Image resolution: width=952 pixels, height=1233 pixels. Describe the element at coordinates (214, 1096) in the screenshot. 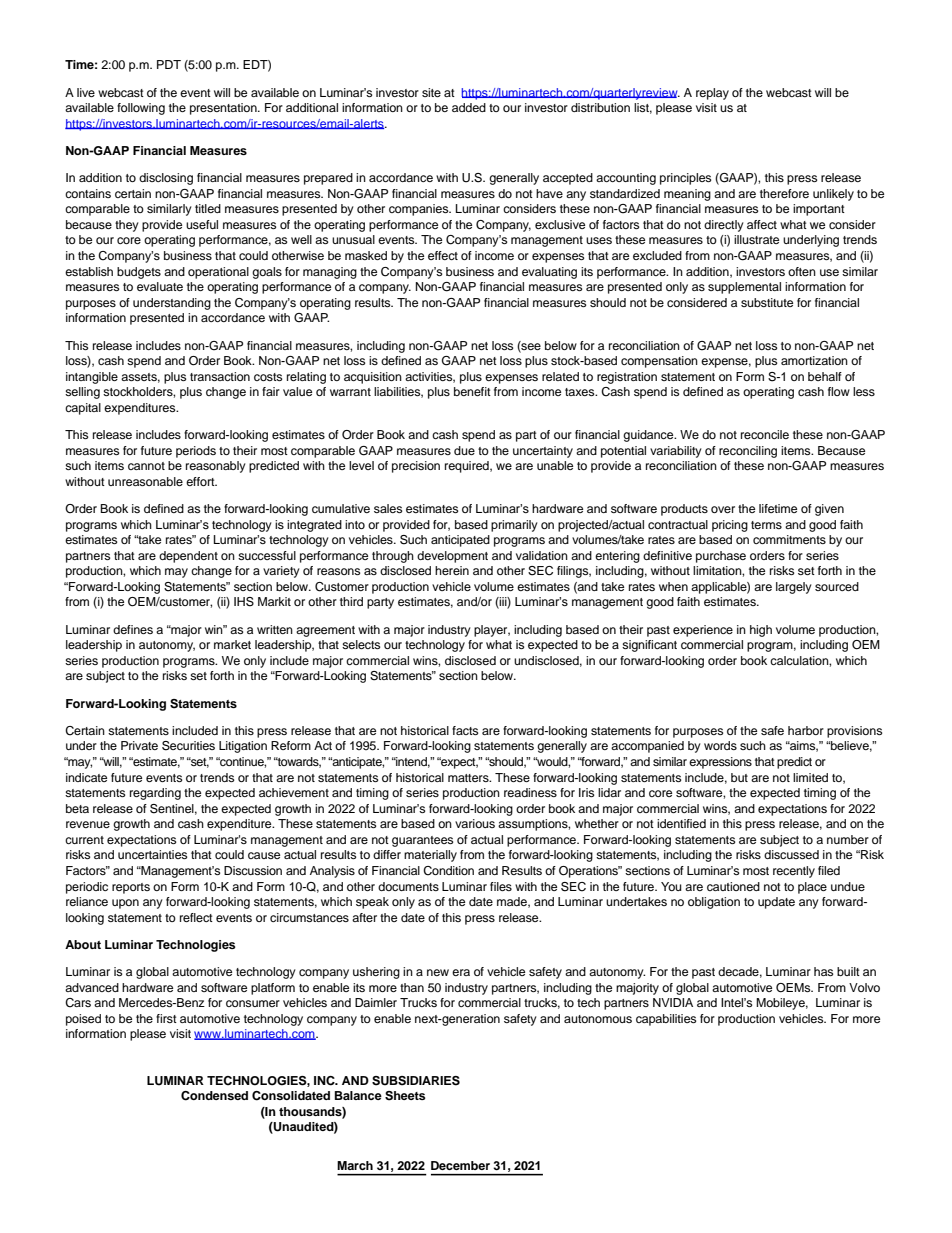

I see `Condensed` at that location.
